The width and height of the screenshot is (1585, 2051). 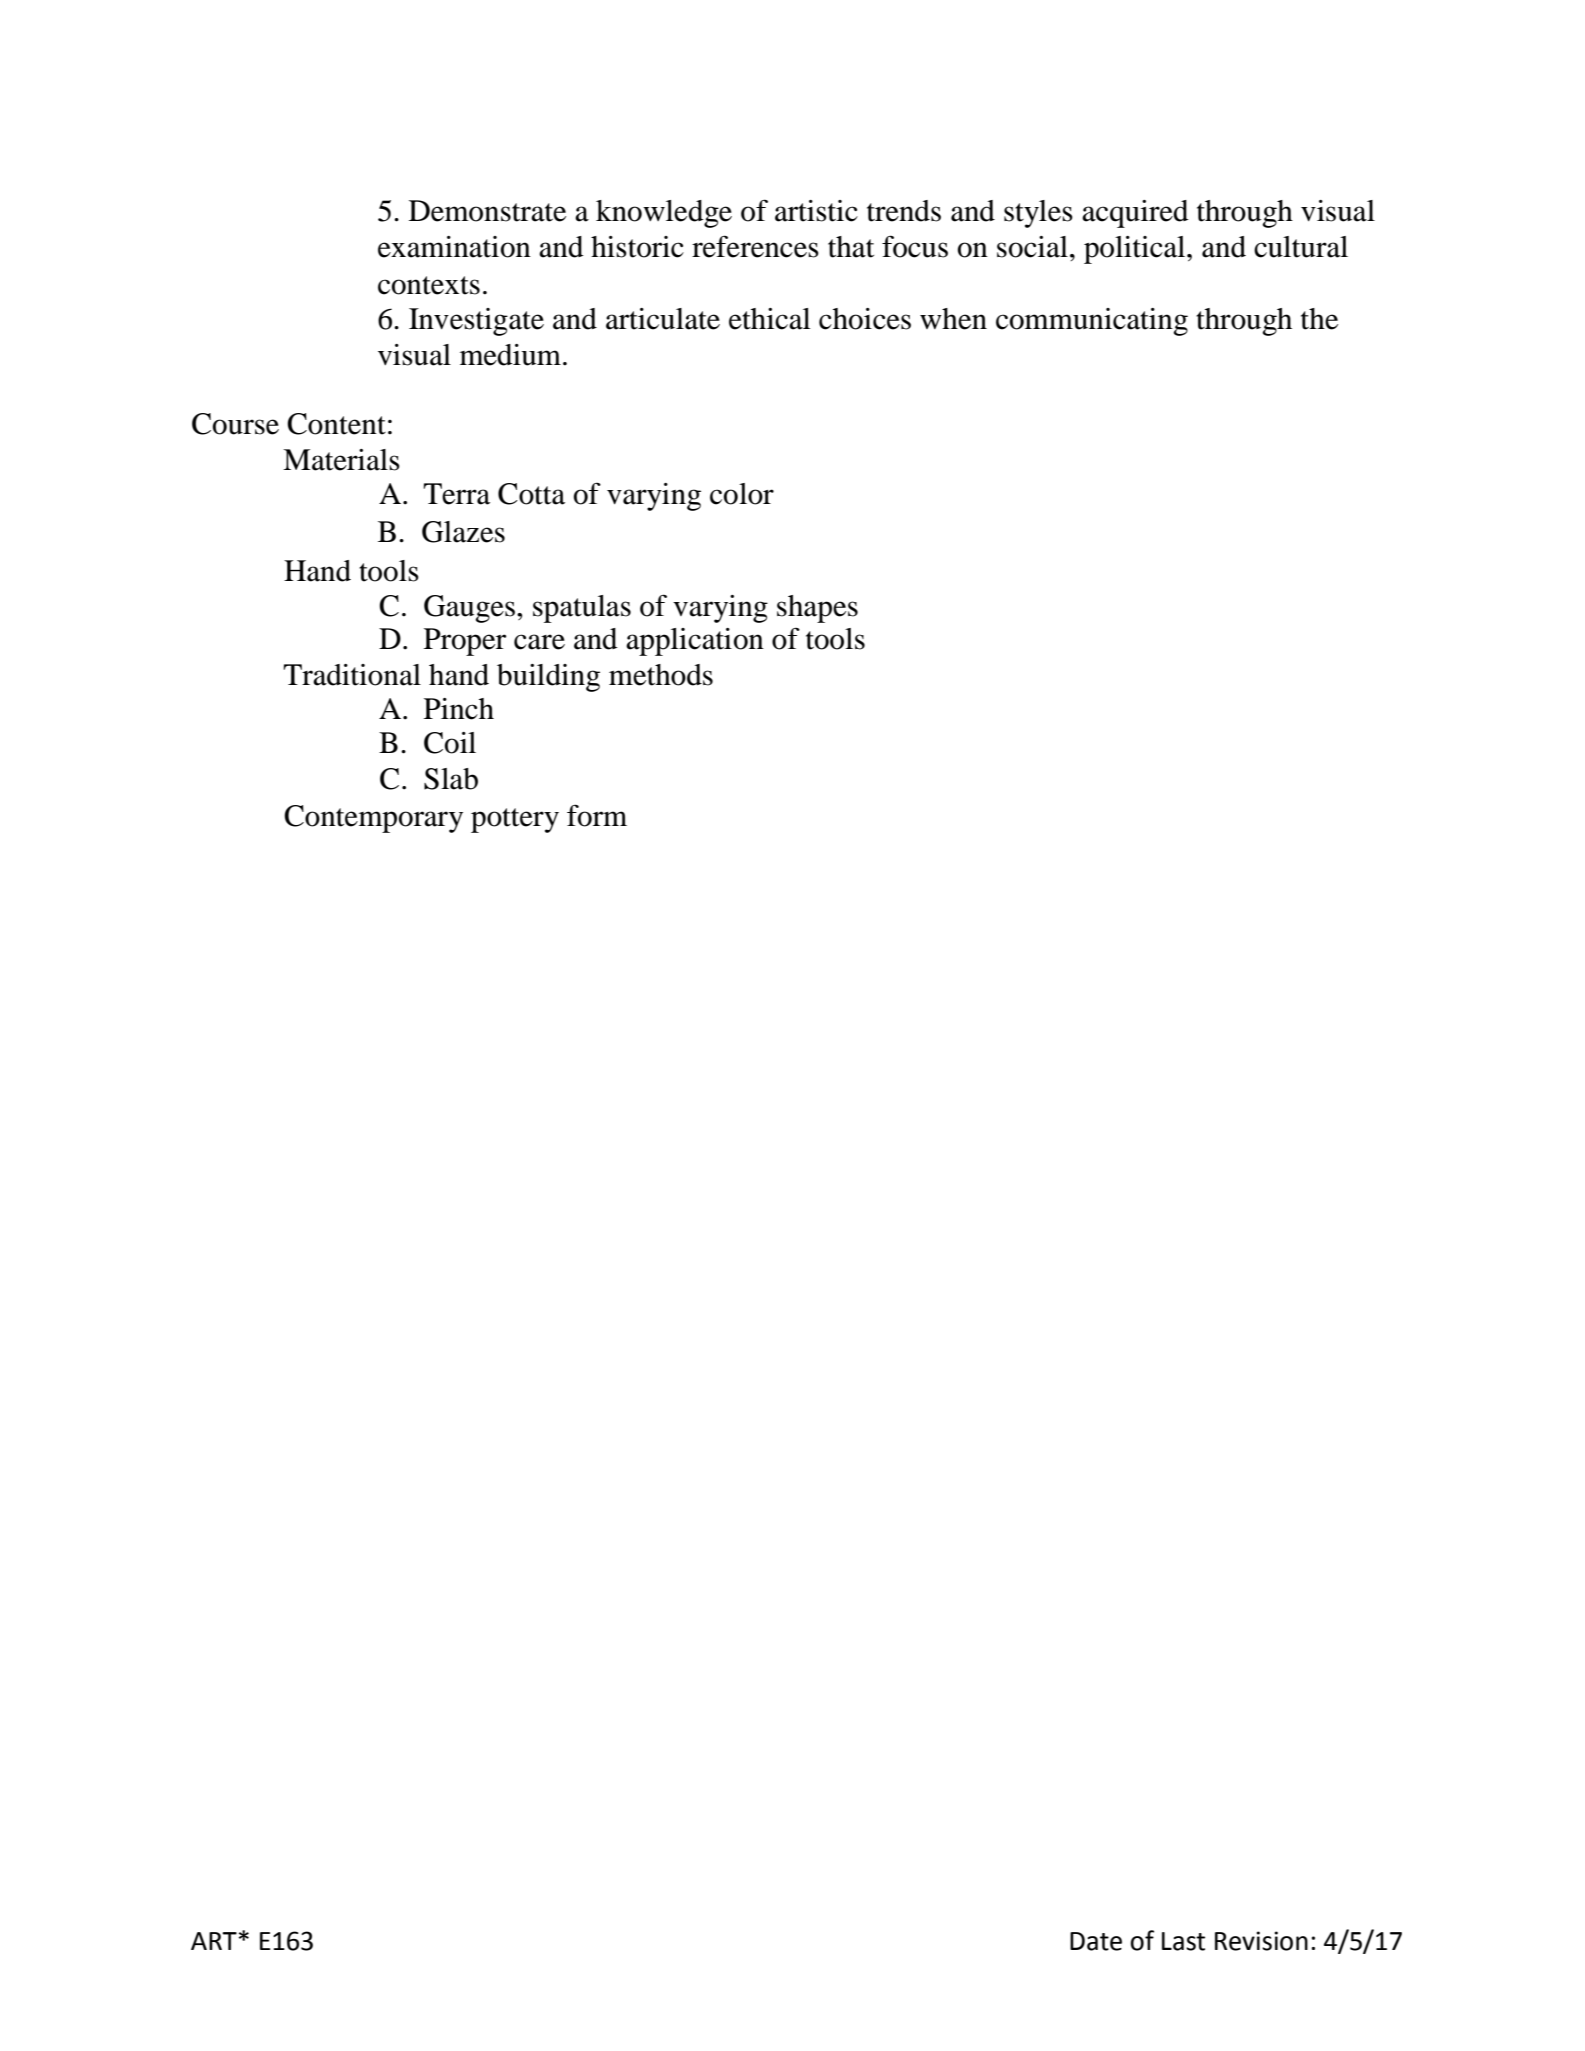 What do you see at coordinates (429, 285) in the screenshot?
I see `contexts` at bounding box center [429, 285].
